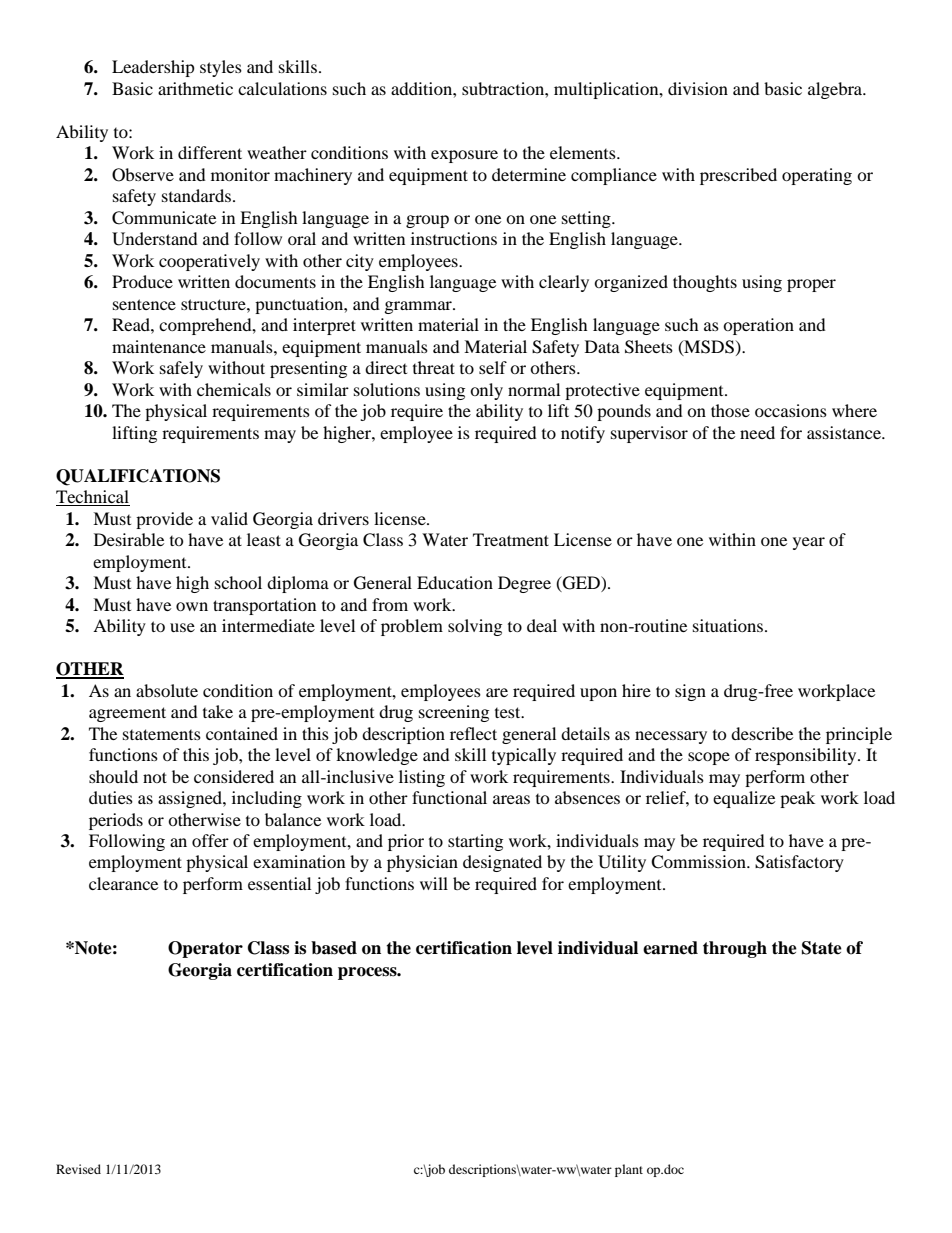 The width and height of the screenshot is (952, 1233). I want to click on situations, so click(729, 625).
